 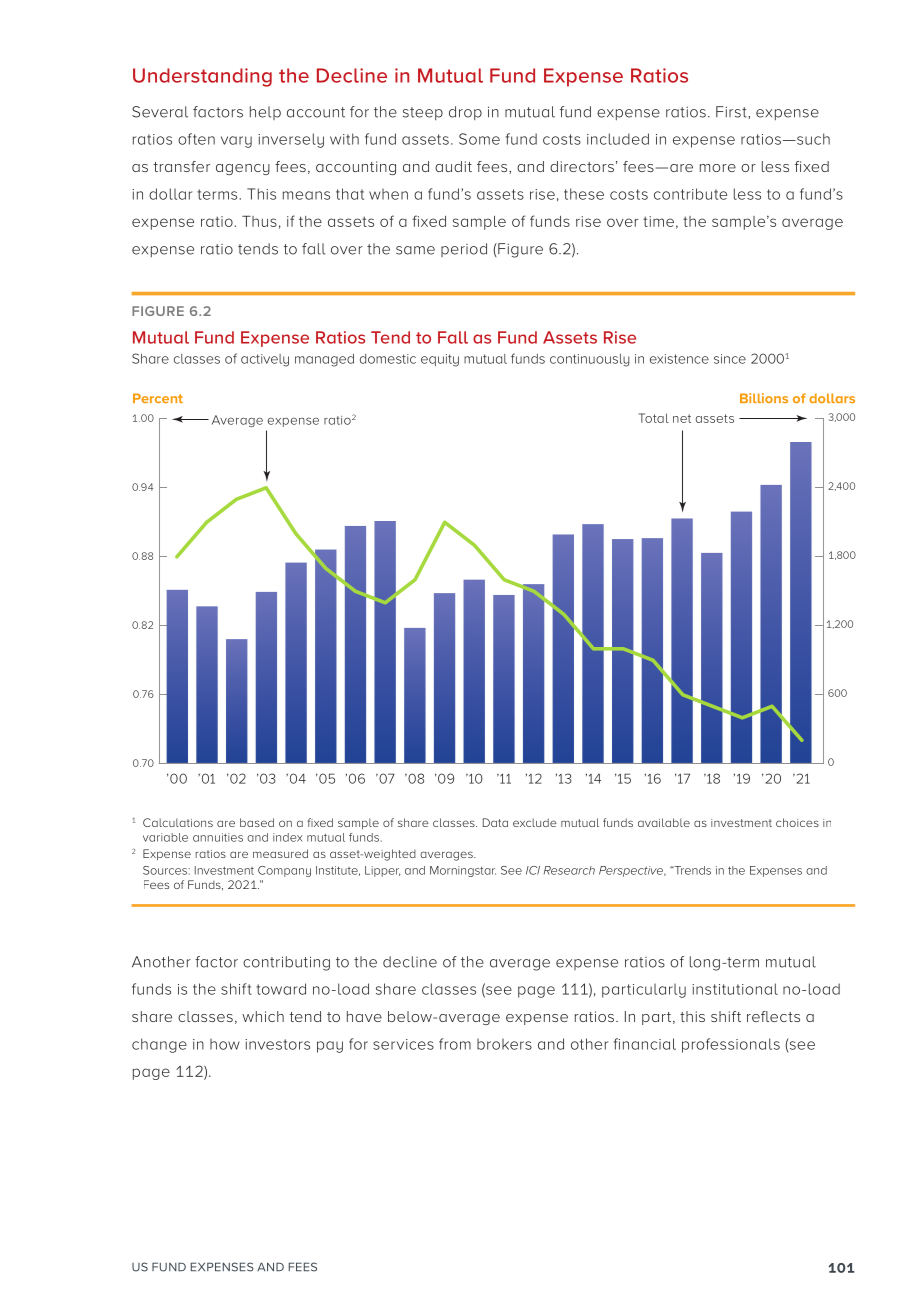 What do you see at coordinates (682, 418) in the screenshot?
I see `net` at bounding box center [682, 418].
